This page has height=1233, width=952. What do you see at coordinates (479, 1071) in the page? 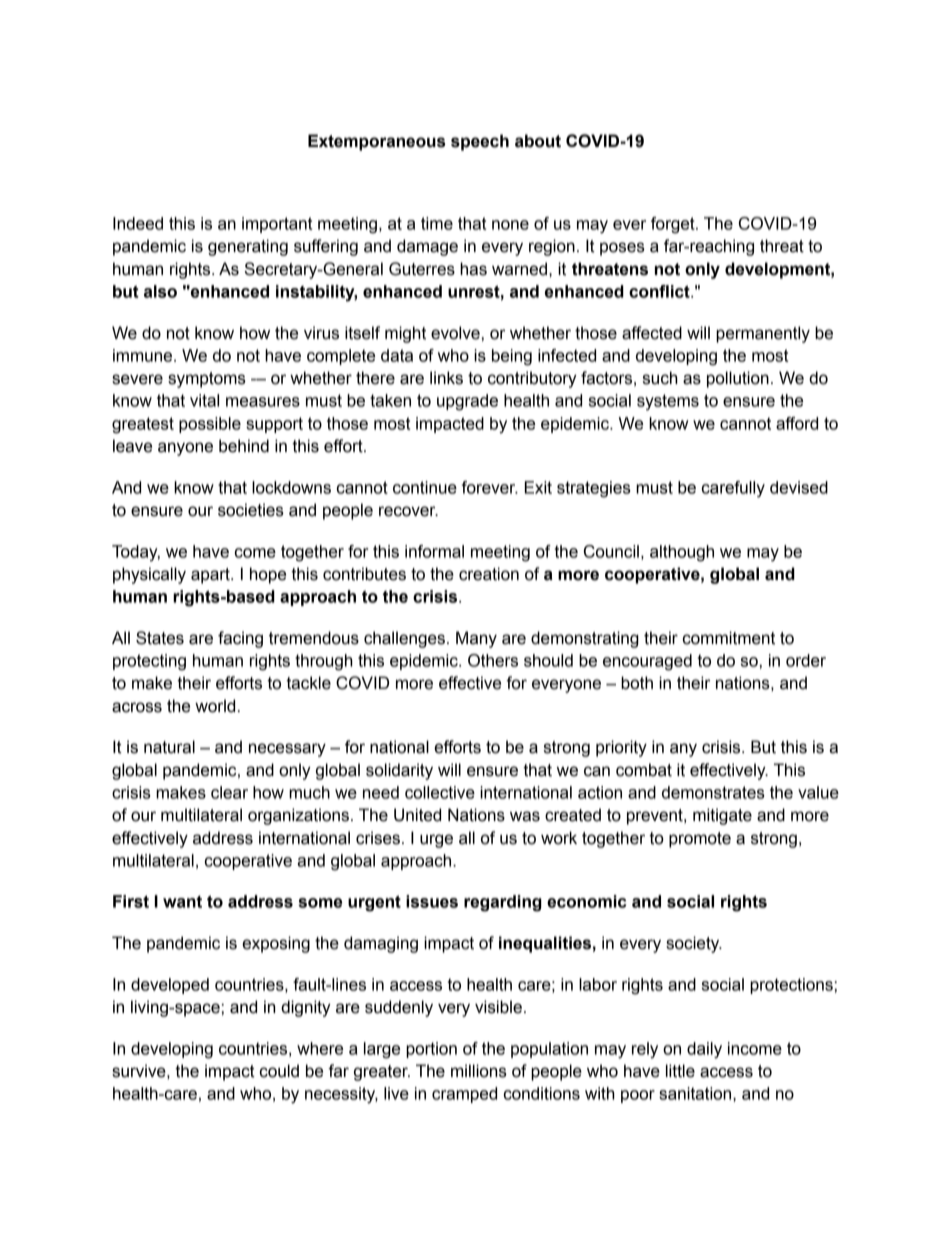
I see `millions` at bounding box center [479, 1071].
